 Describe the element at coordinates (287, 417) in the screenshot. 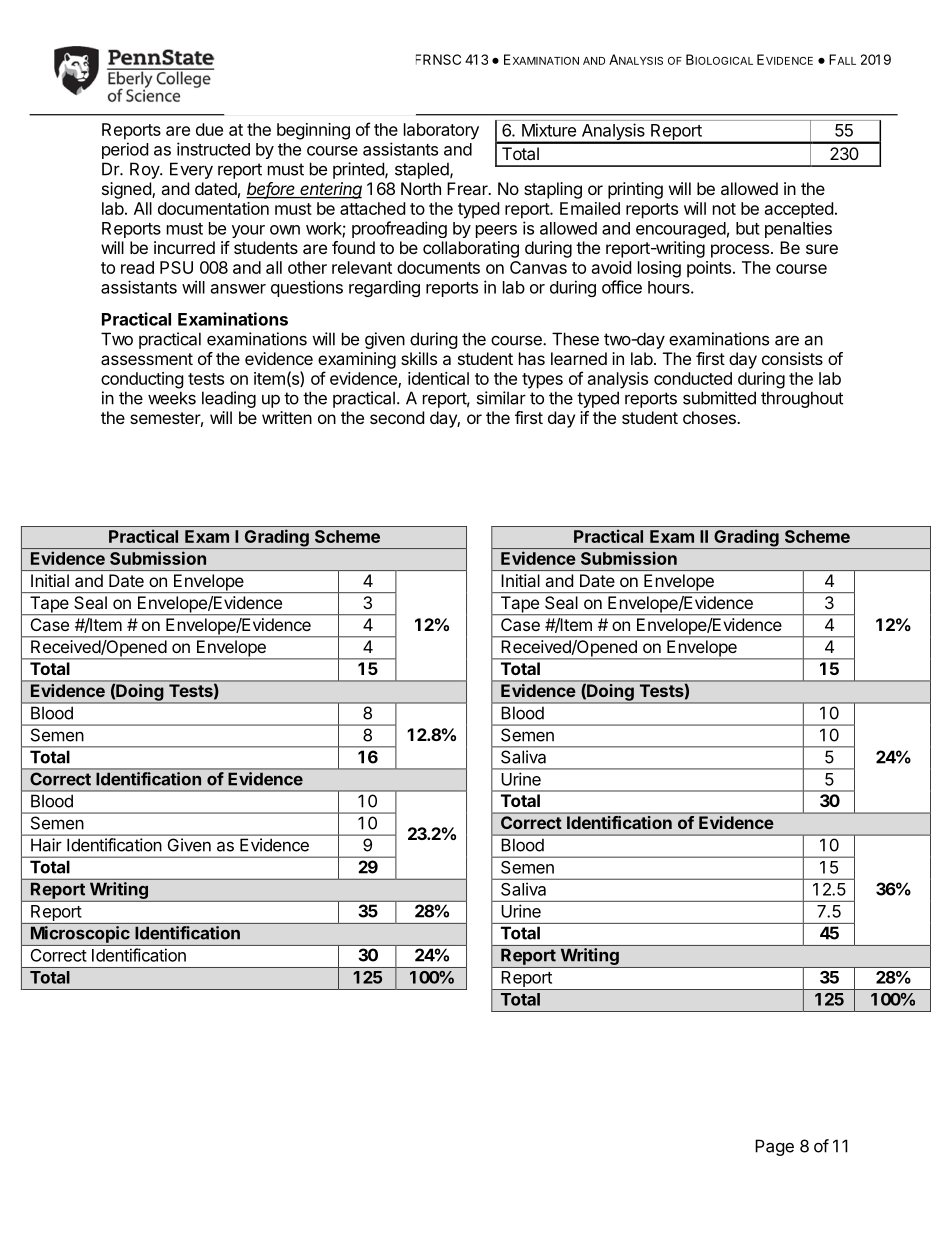

I see `written` at that location.
